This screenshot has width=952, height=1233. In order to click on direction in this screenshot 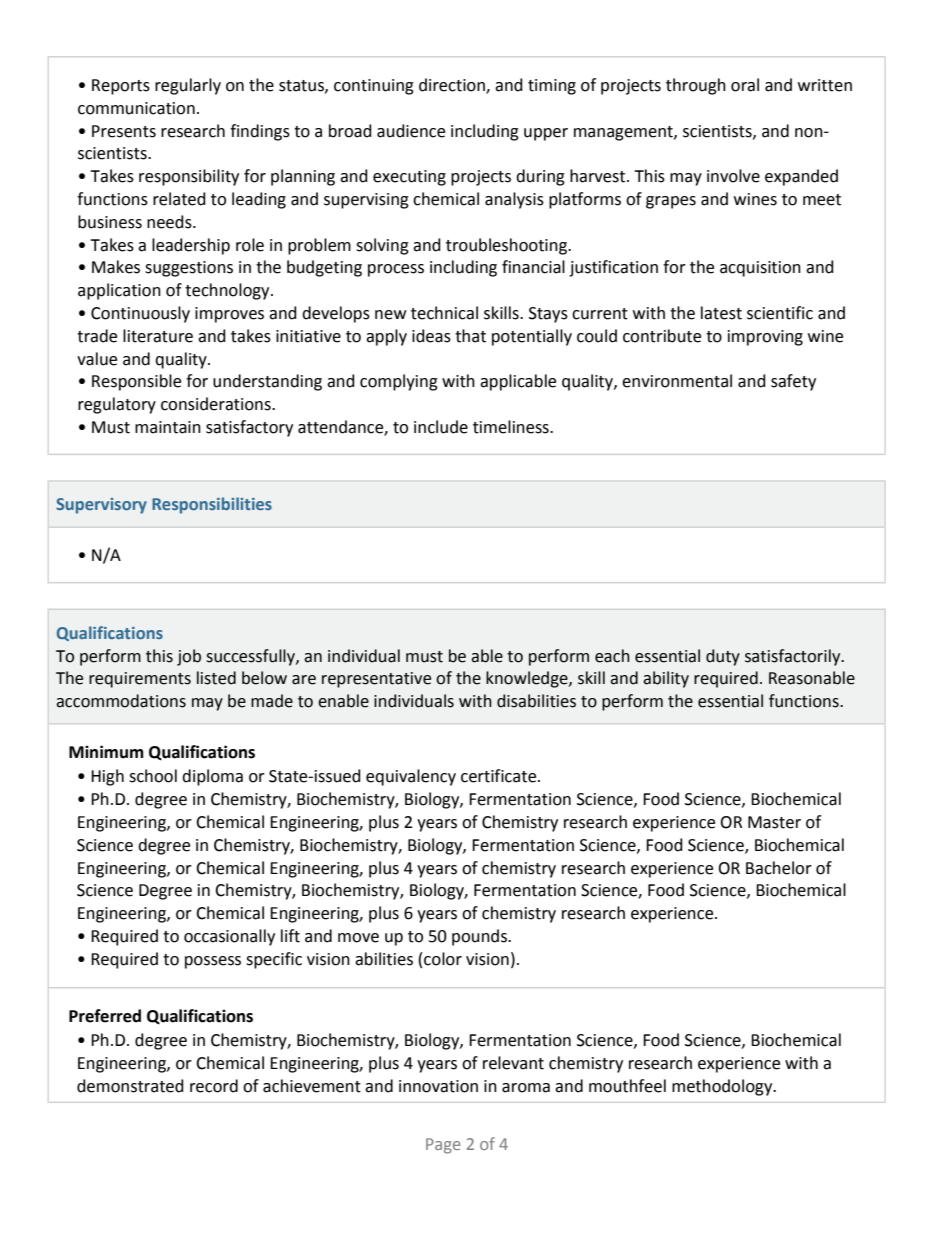, I will do `click(453, 86)`.
